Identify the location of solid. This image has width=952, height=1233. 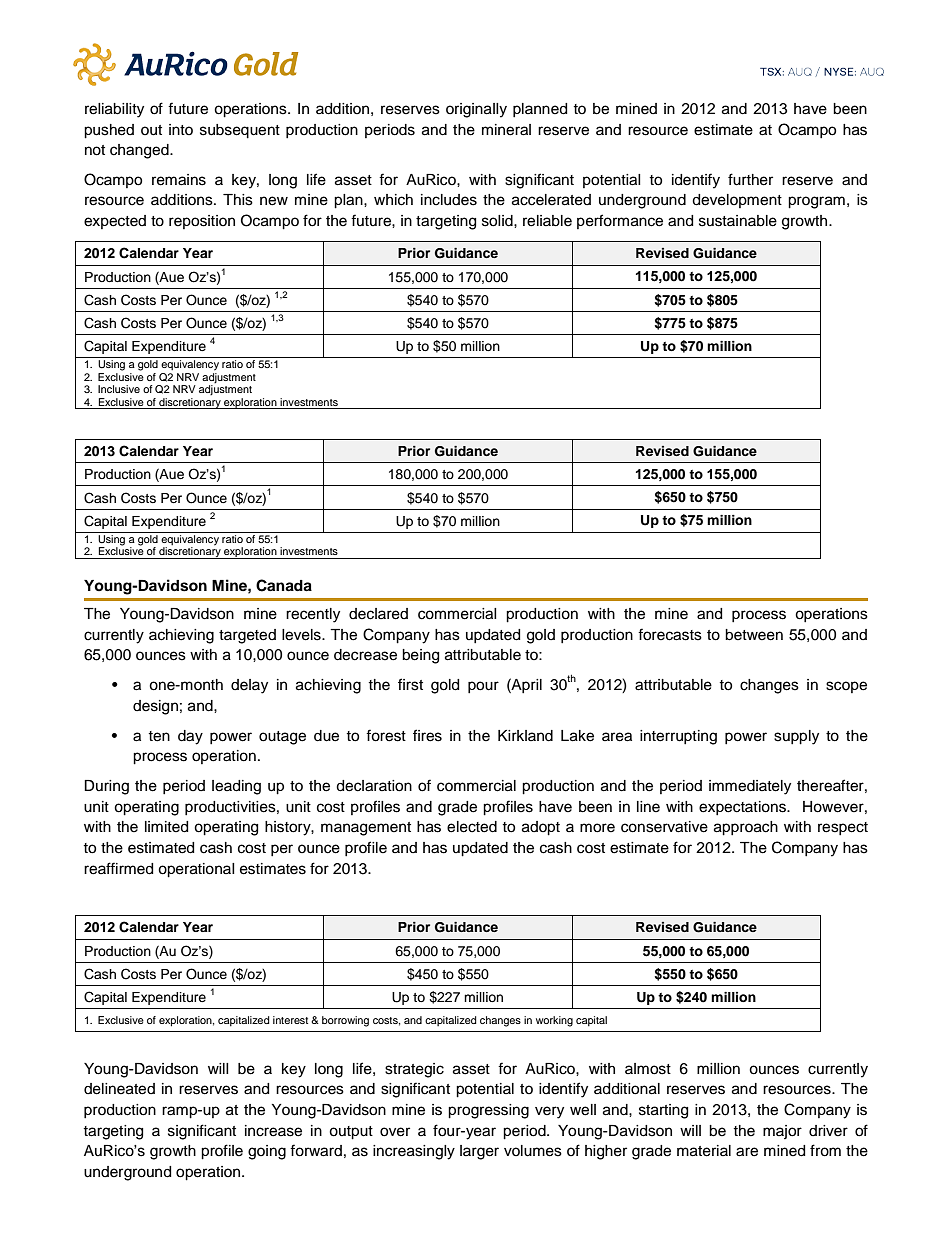
(498, 221).
